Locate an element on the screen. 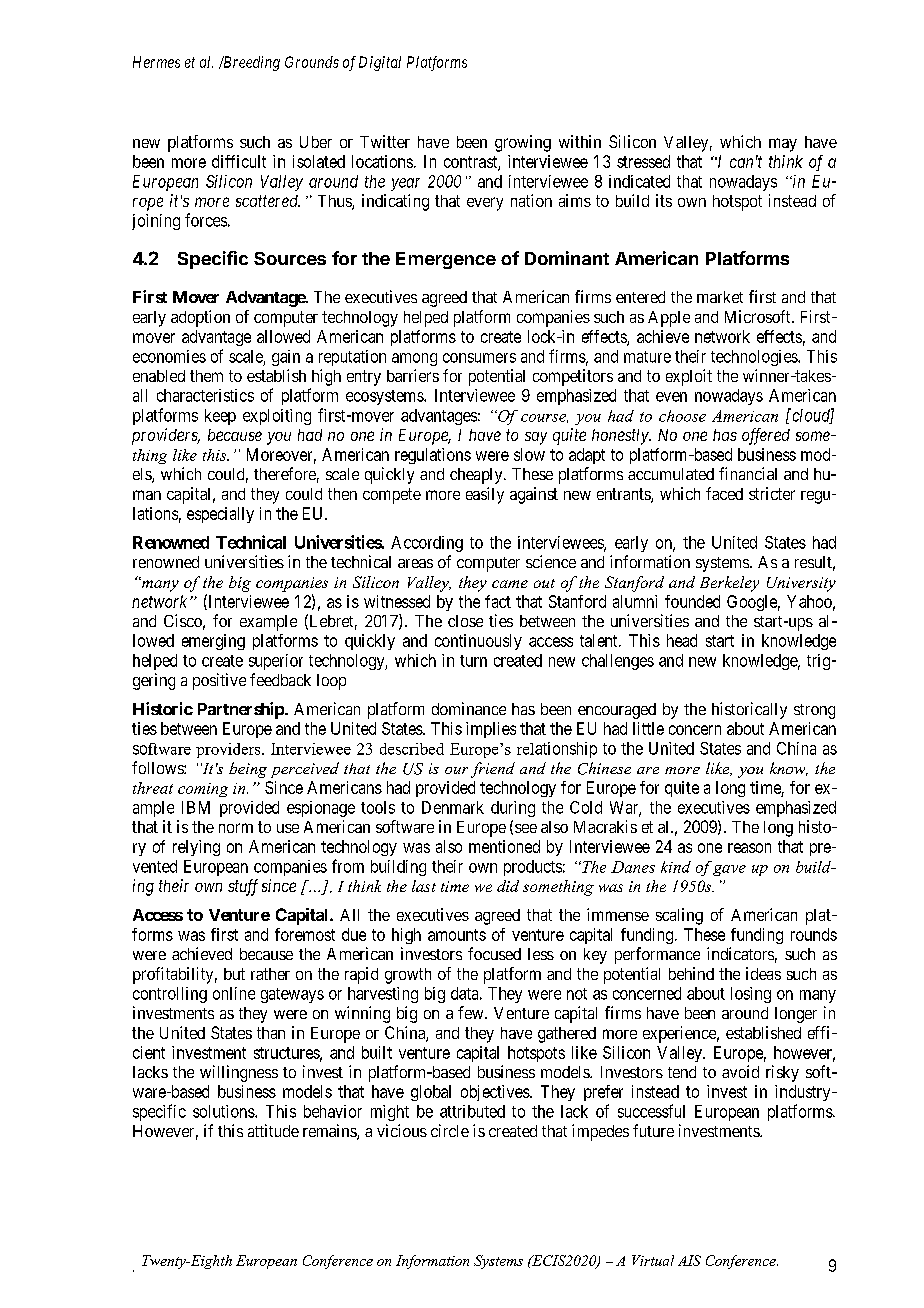 The width and height of the screenshot is (924, 1308). turn is located at coordinates (473, 661).
